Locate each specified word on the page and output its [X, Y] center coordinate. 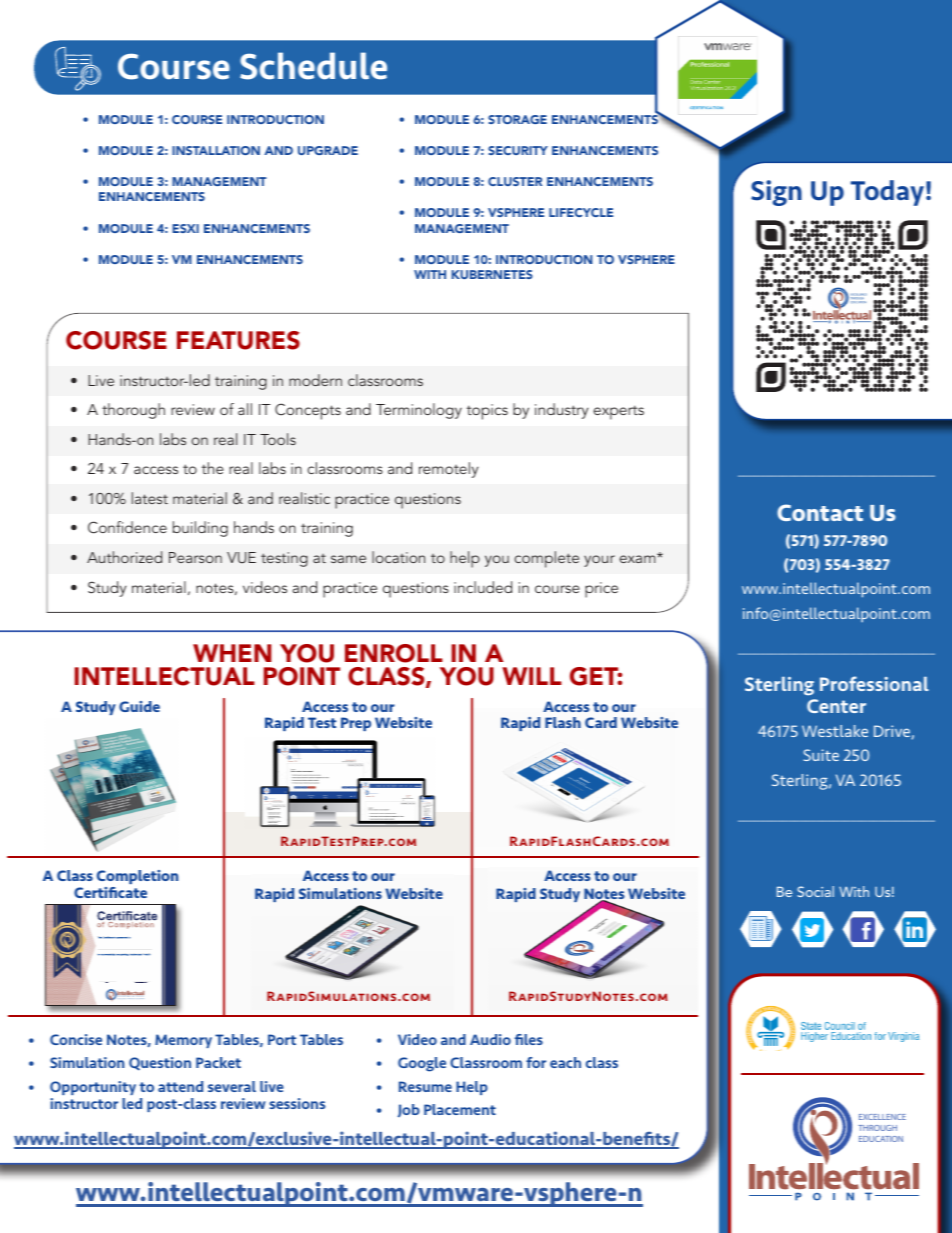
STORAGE [517, 119]
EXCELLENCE [882, 1117]
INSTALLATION [216, 150]
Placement [460, 1109]
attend [180, 1086]
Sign [776, 193]
